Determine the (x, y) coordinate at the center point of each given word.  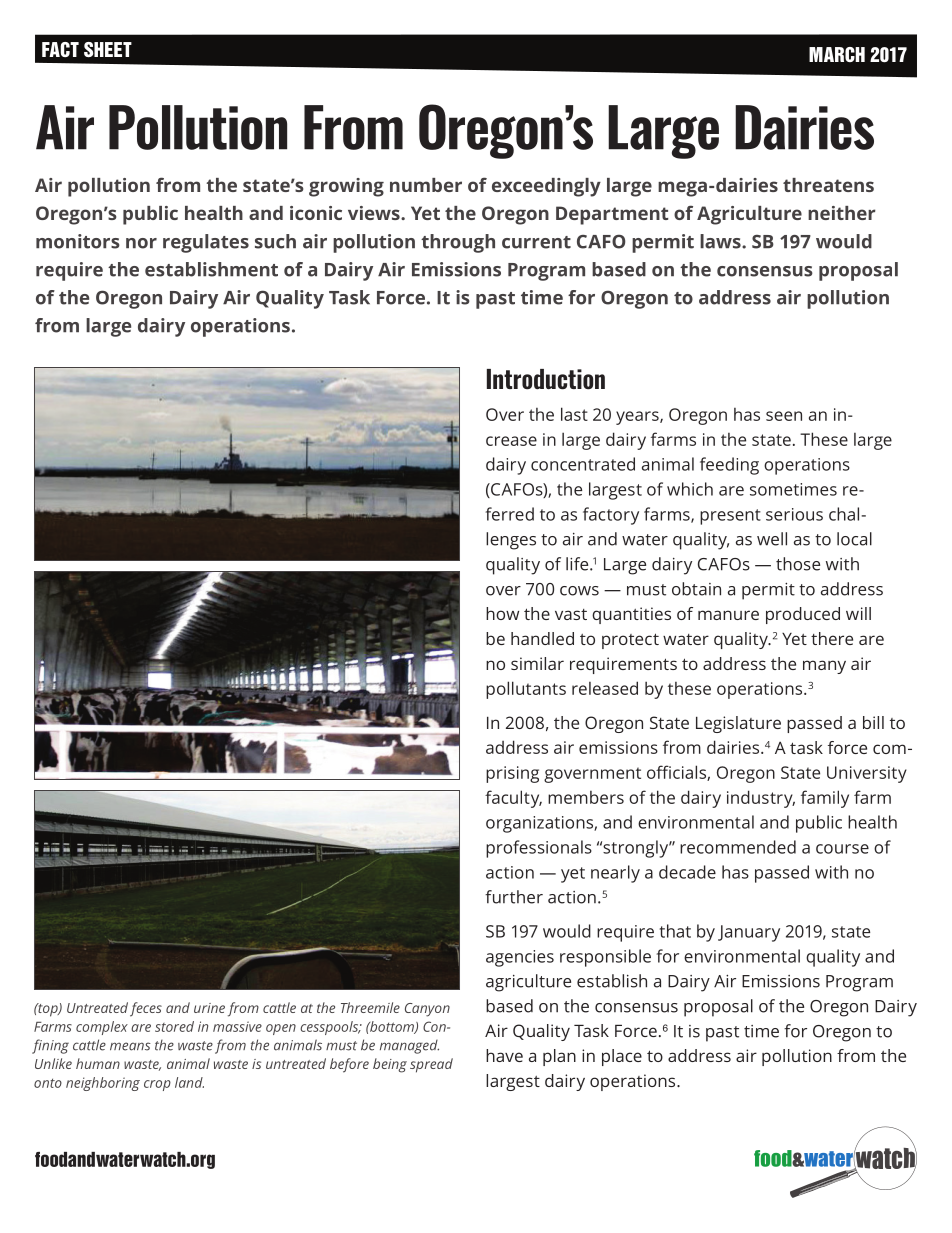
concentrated (583, 464)
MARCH (837, 54)
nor (141, 243)
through (458, 243)
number (426, 185)
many (824, 667)
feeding (729, 466)
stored (174, 1026)
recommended (738, 847)
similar (537, 663)
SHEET (108, 50)
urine (209, 1008)
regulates (206, 243)
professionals (539, 849)
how (502, 613)
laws (721, 241)
